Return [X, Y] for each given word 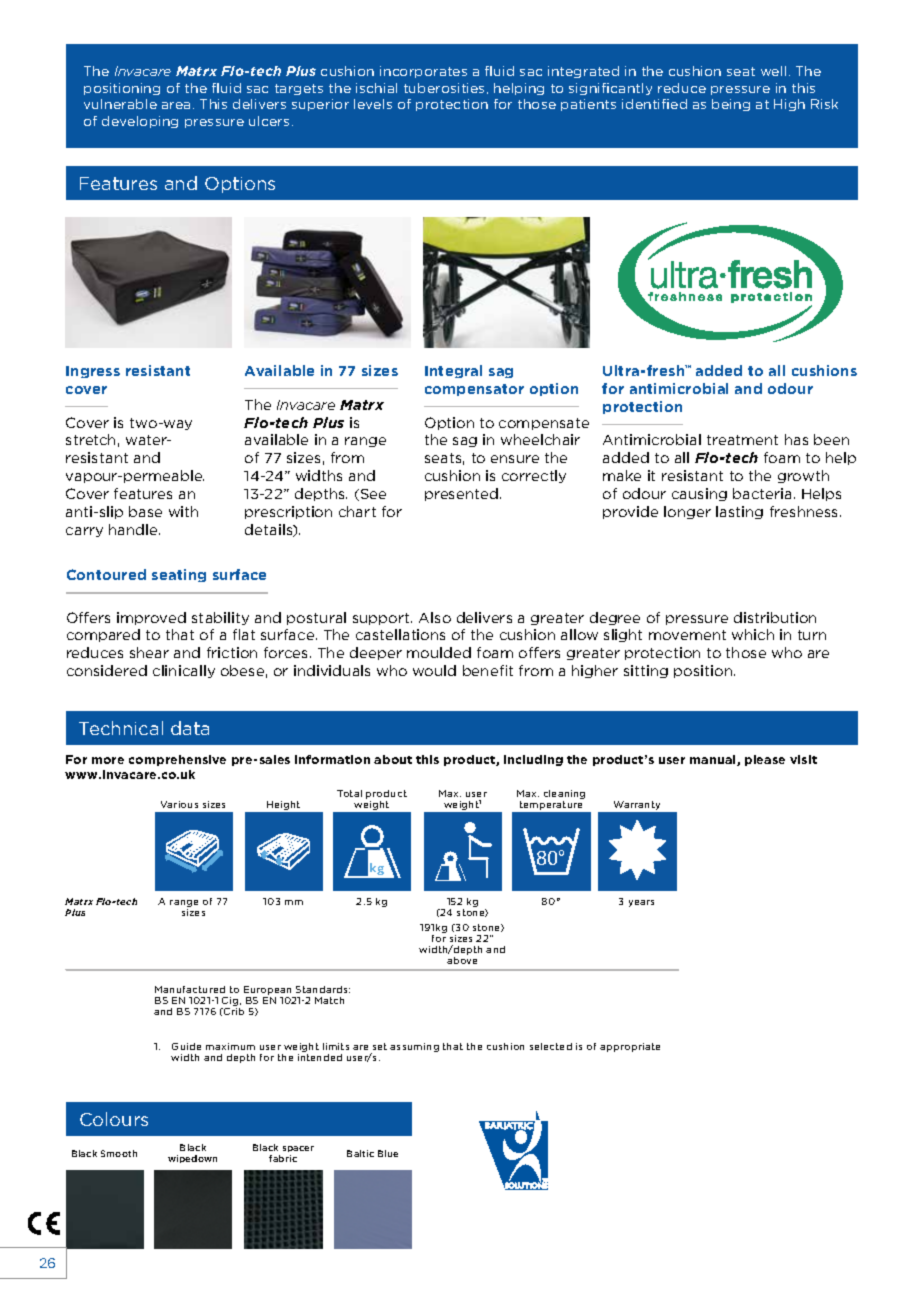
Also [435, 617]
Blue [388, 1153]
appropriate [630, 1047]
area [176, 105]
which [753, 634]
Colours [114, 1119]
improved [151, 618]
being [731, 105]
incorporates [423, 72]
